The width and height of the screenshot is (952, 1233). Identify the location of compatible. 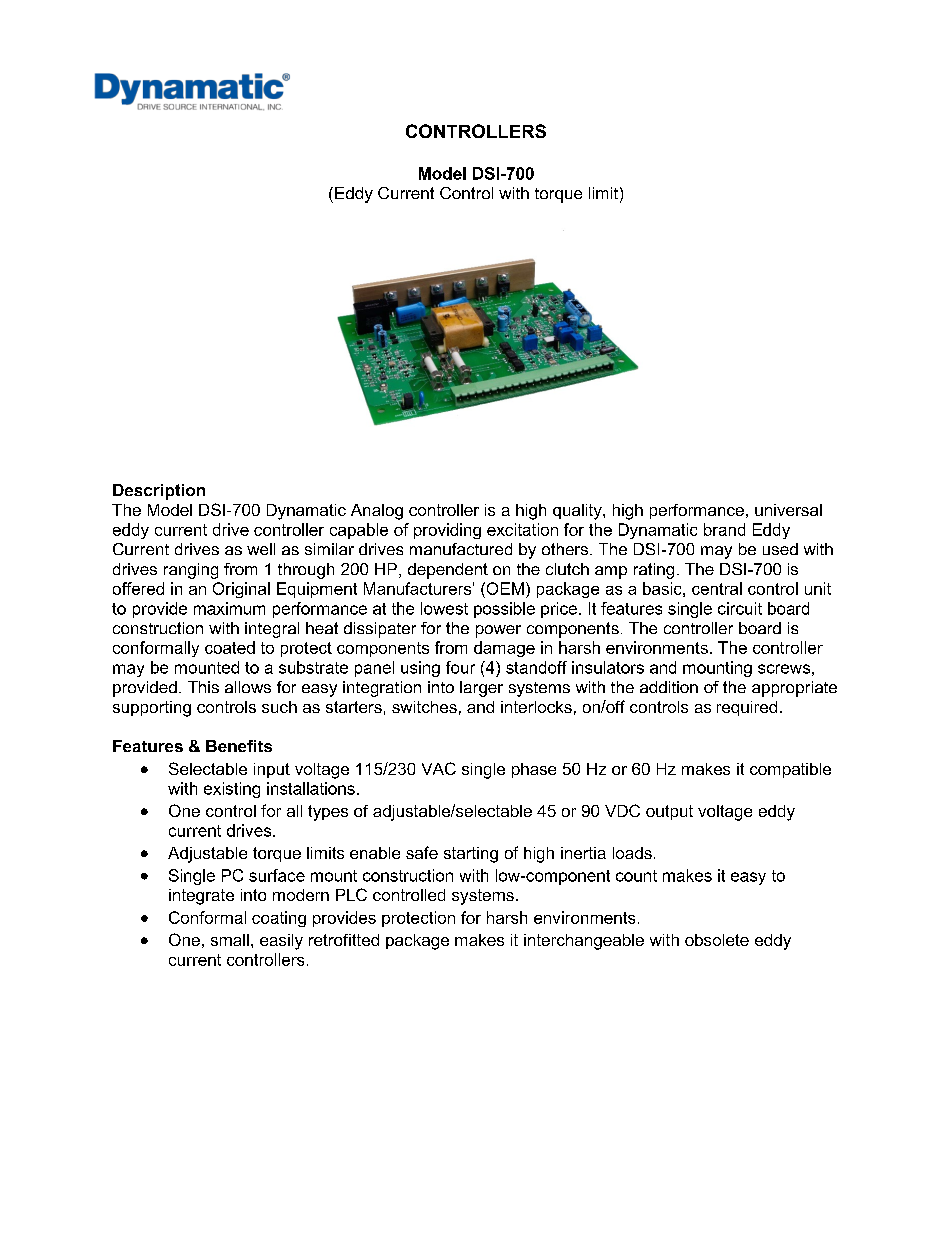
(790, 770).
